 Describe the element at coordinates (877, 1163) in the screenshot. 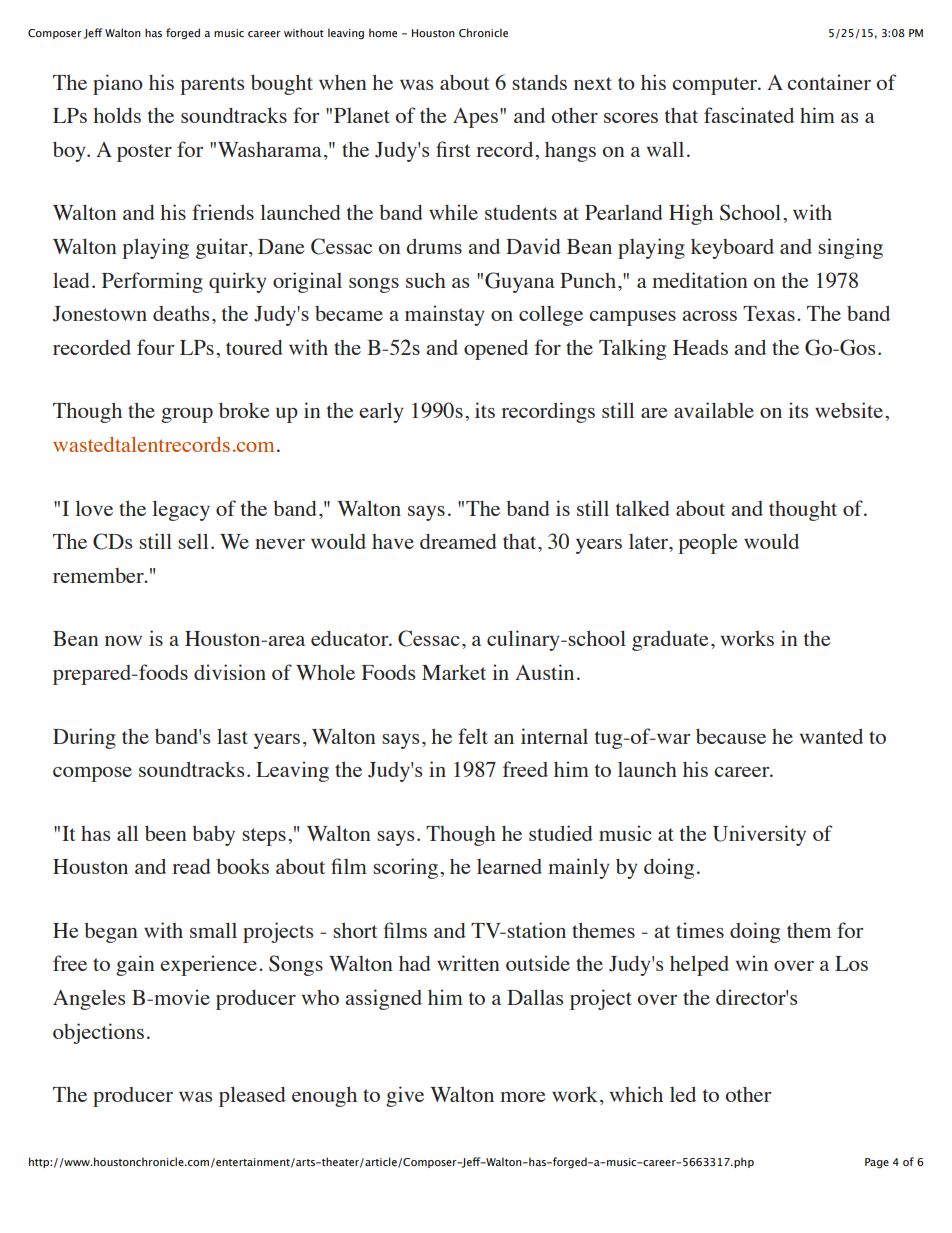

I see `Page` at that location.
